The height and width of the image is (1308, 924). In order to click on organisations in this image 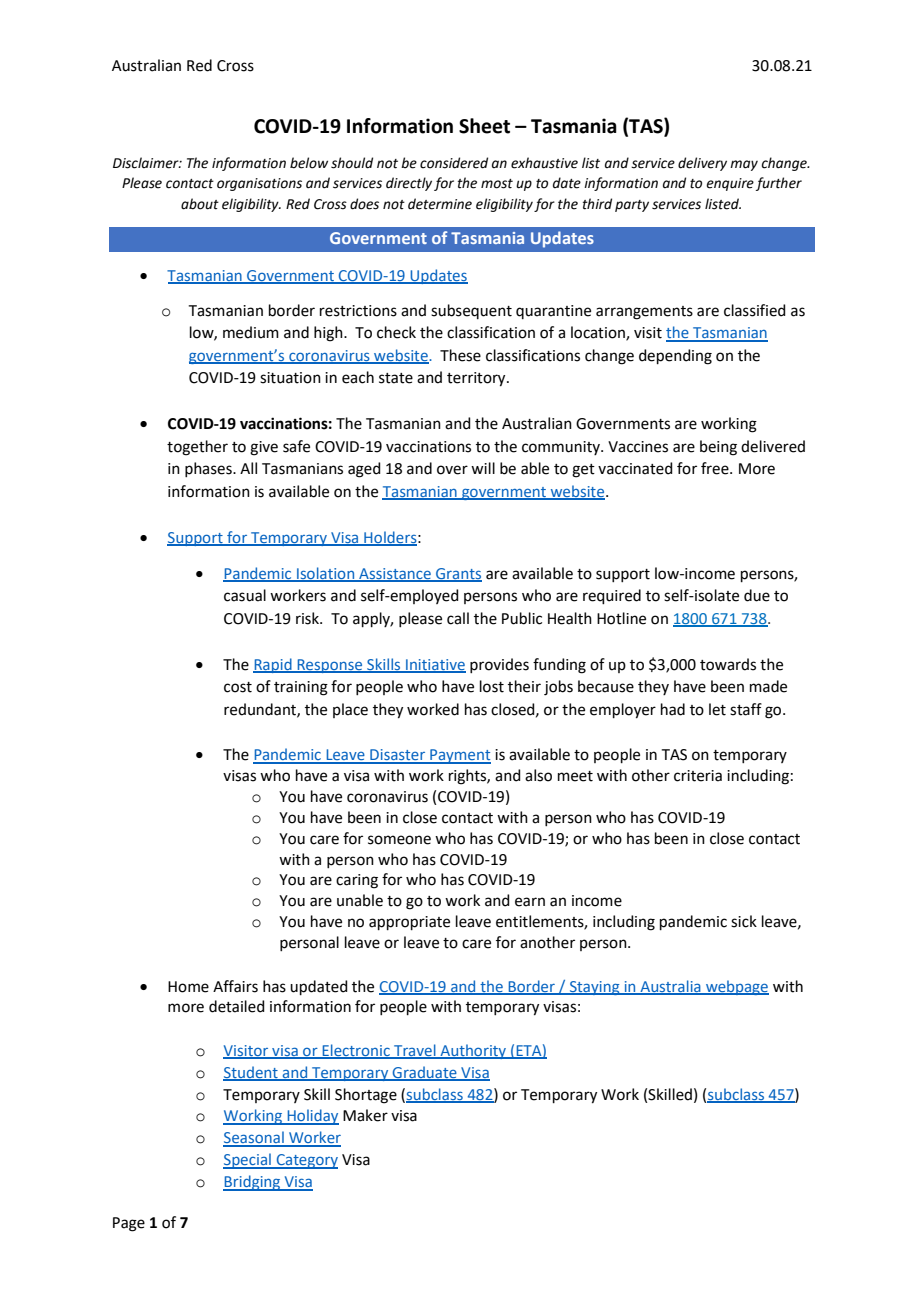, I will do `click(259, 184)`.
